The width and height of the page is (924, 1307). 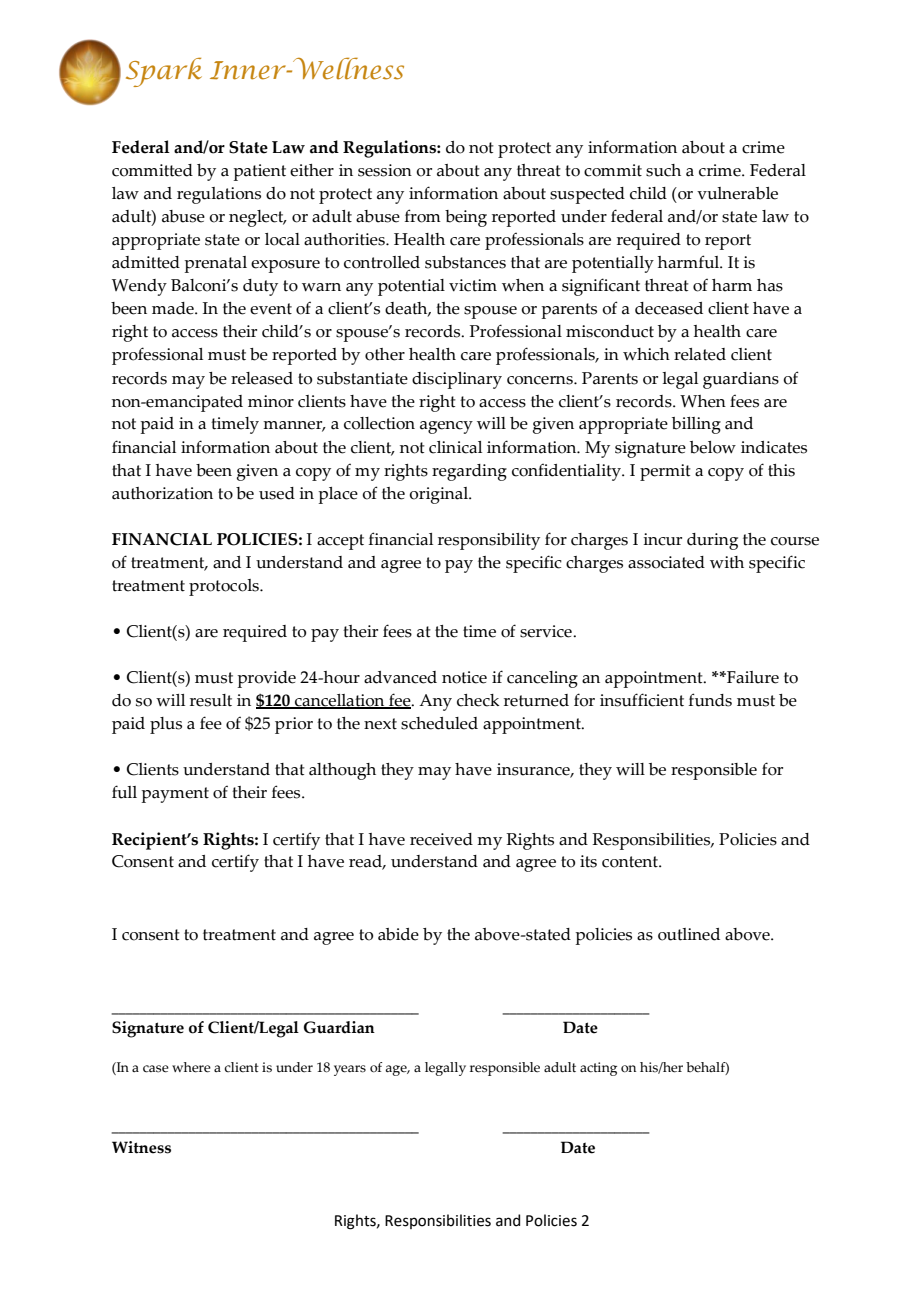 What do you see at coordinates (175, 795) in the page?
I see `payment` at bounding box center [175, 795].
